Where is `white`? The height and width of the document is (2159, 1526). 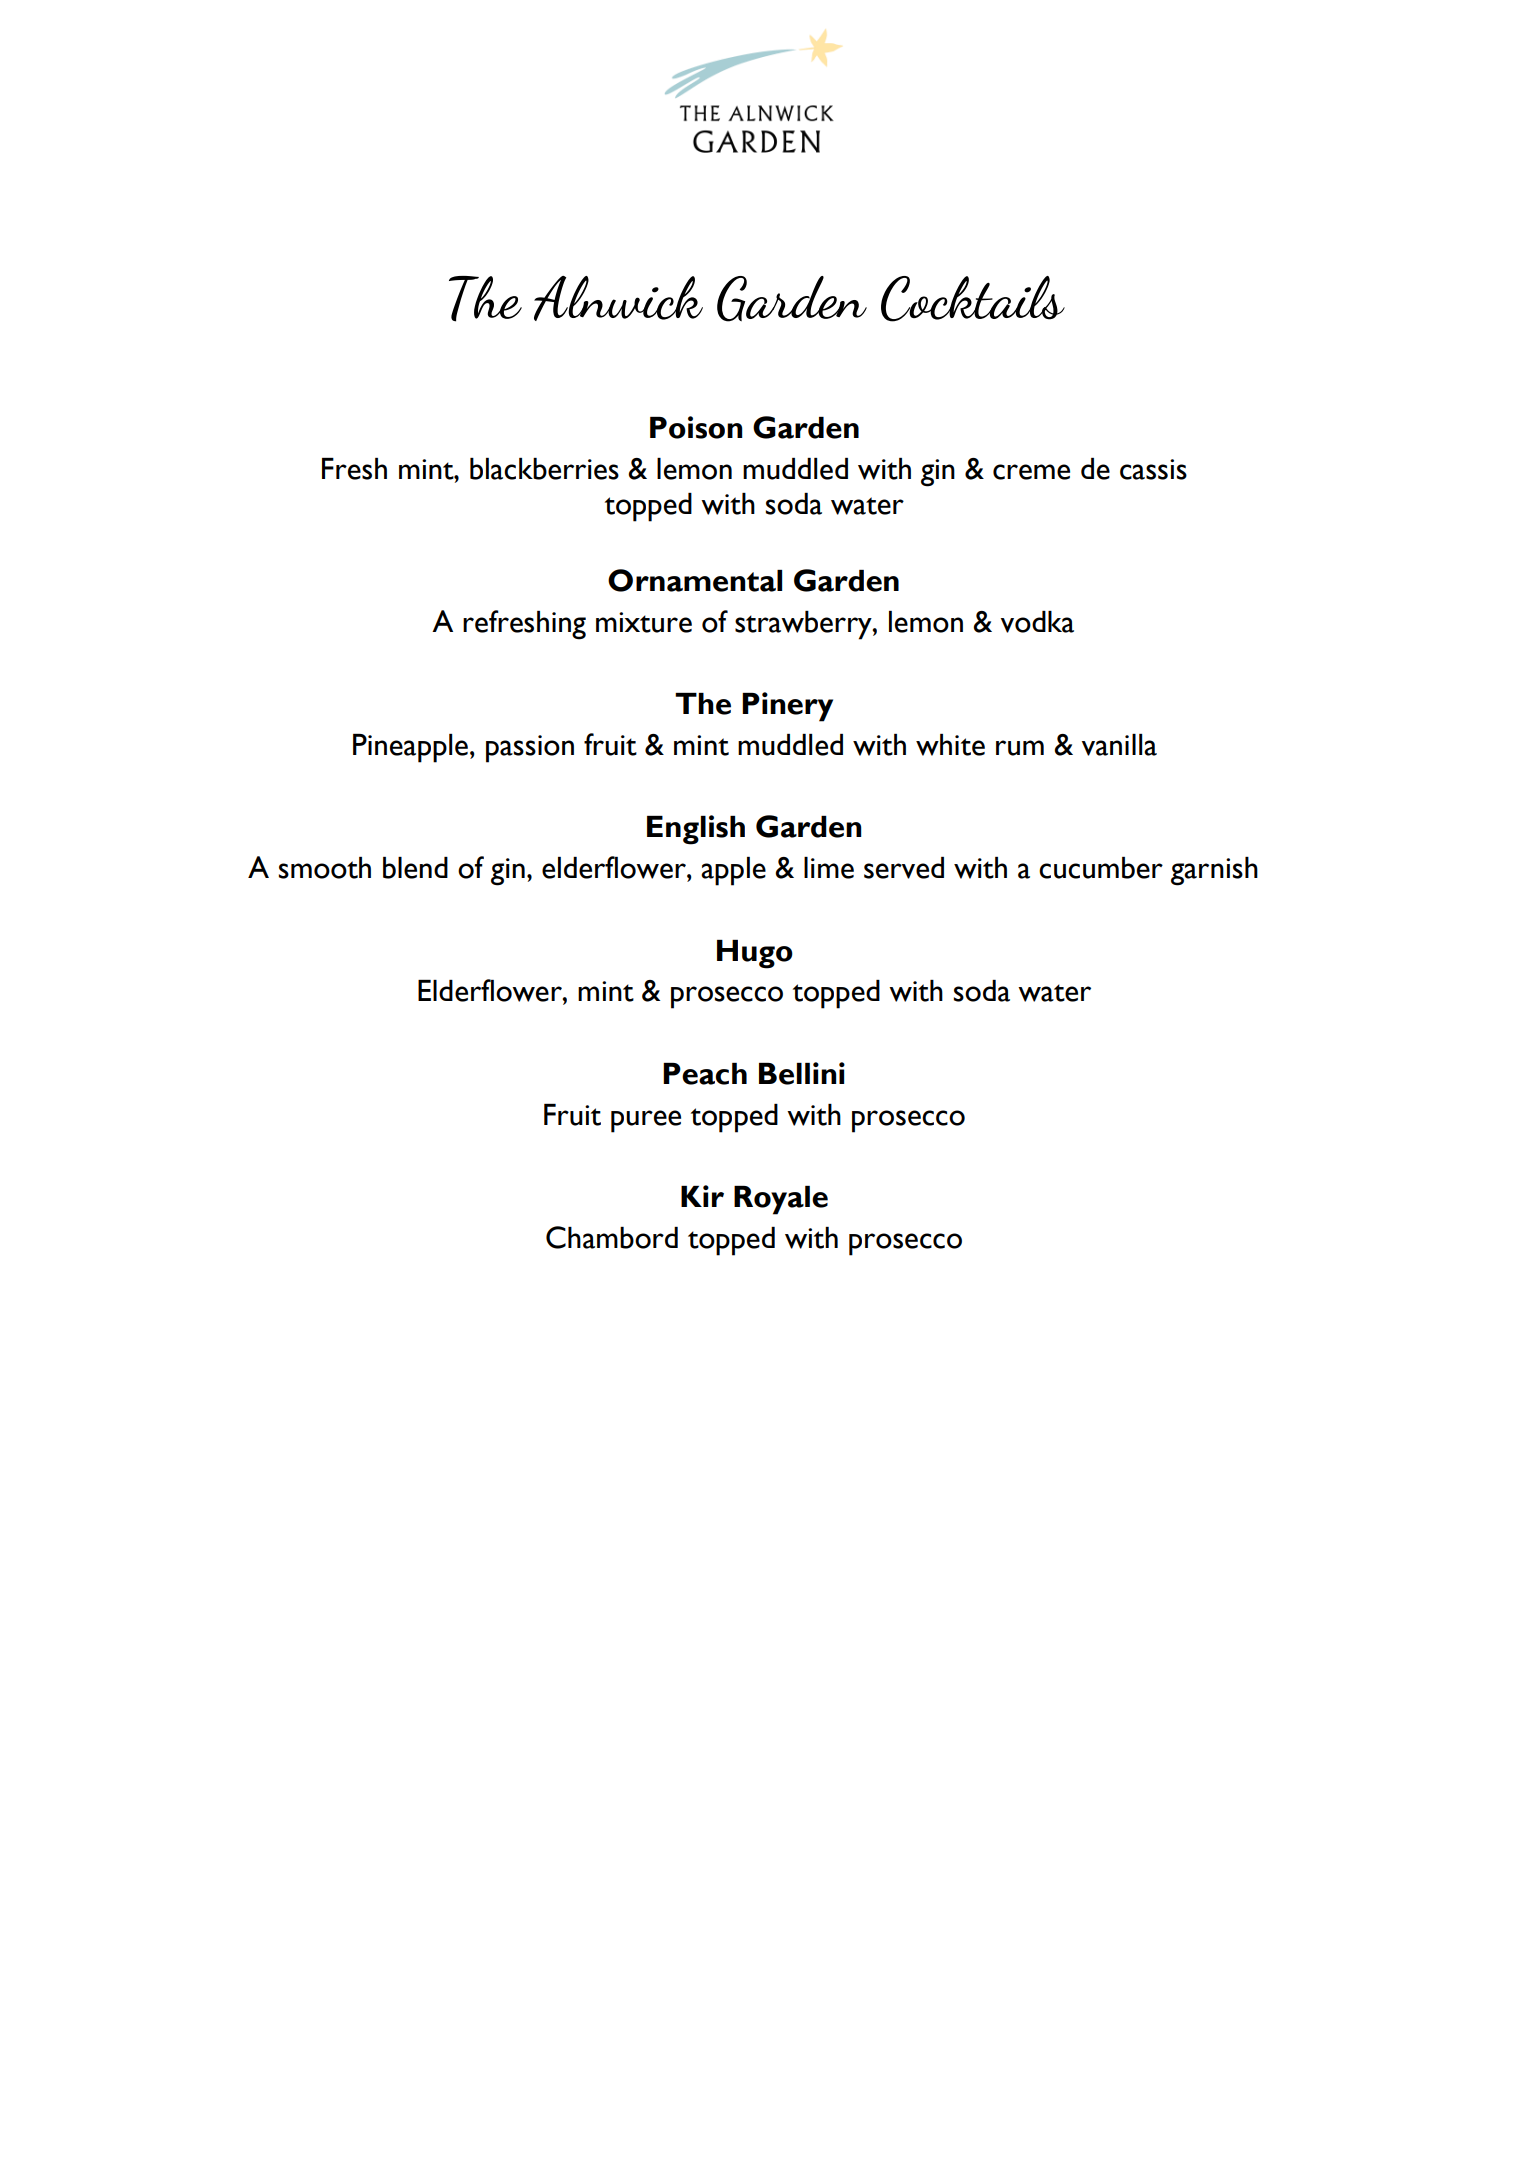 white is located at coordinates (950, 745).
